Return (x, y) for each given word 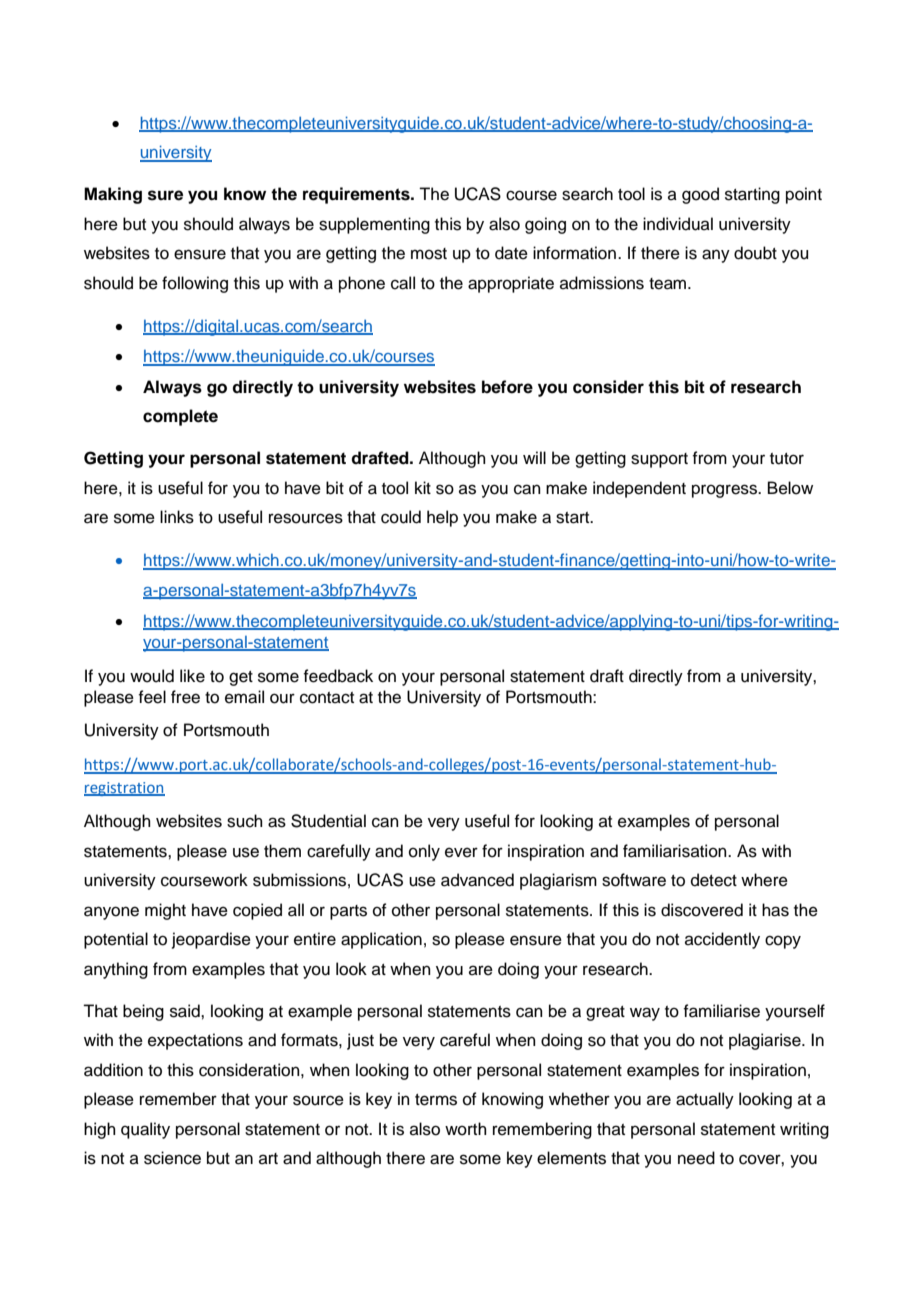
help (442, 518)
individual (678, 224)
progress (726, 491)
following (195, 284)
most (429, 254)
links (177, 517)
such (245, 821)
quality (145, 1130)
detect (714, 880)
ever (461, 852)
